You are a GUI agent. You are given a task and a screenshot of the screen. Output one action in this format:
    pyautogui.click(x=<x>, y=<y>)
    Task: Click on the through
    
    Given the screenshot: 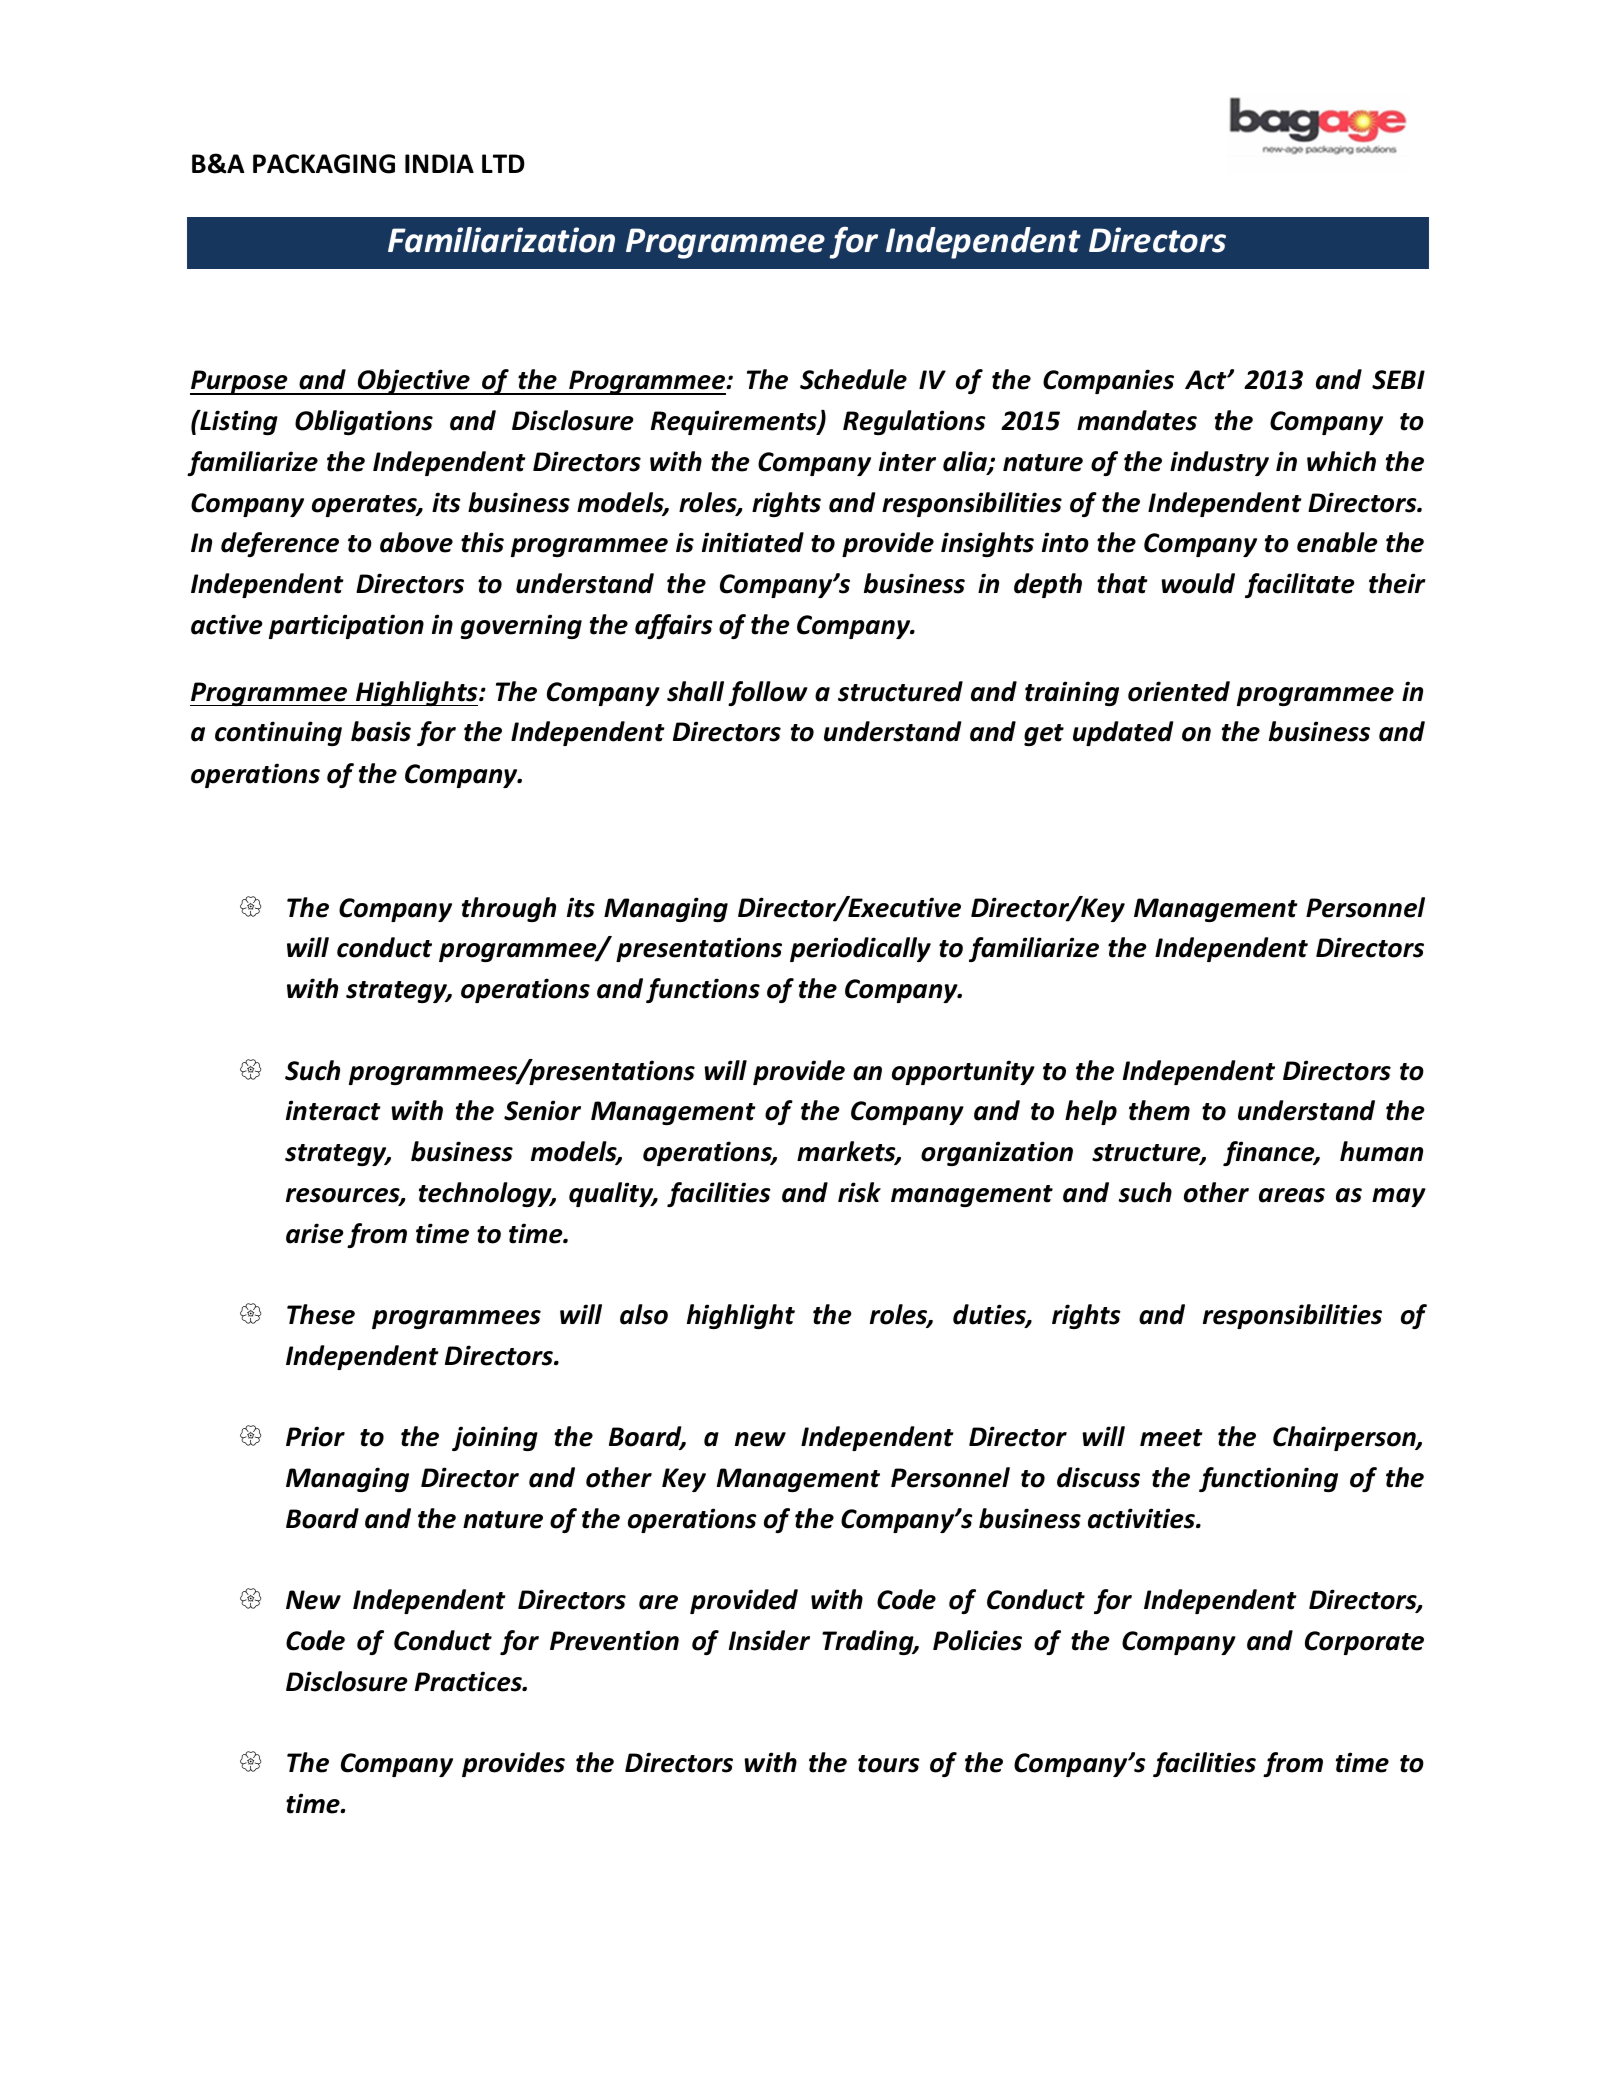 What is the action you would take?
    pyautogui.click(x=509, y=909)
